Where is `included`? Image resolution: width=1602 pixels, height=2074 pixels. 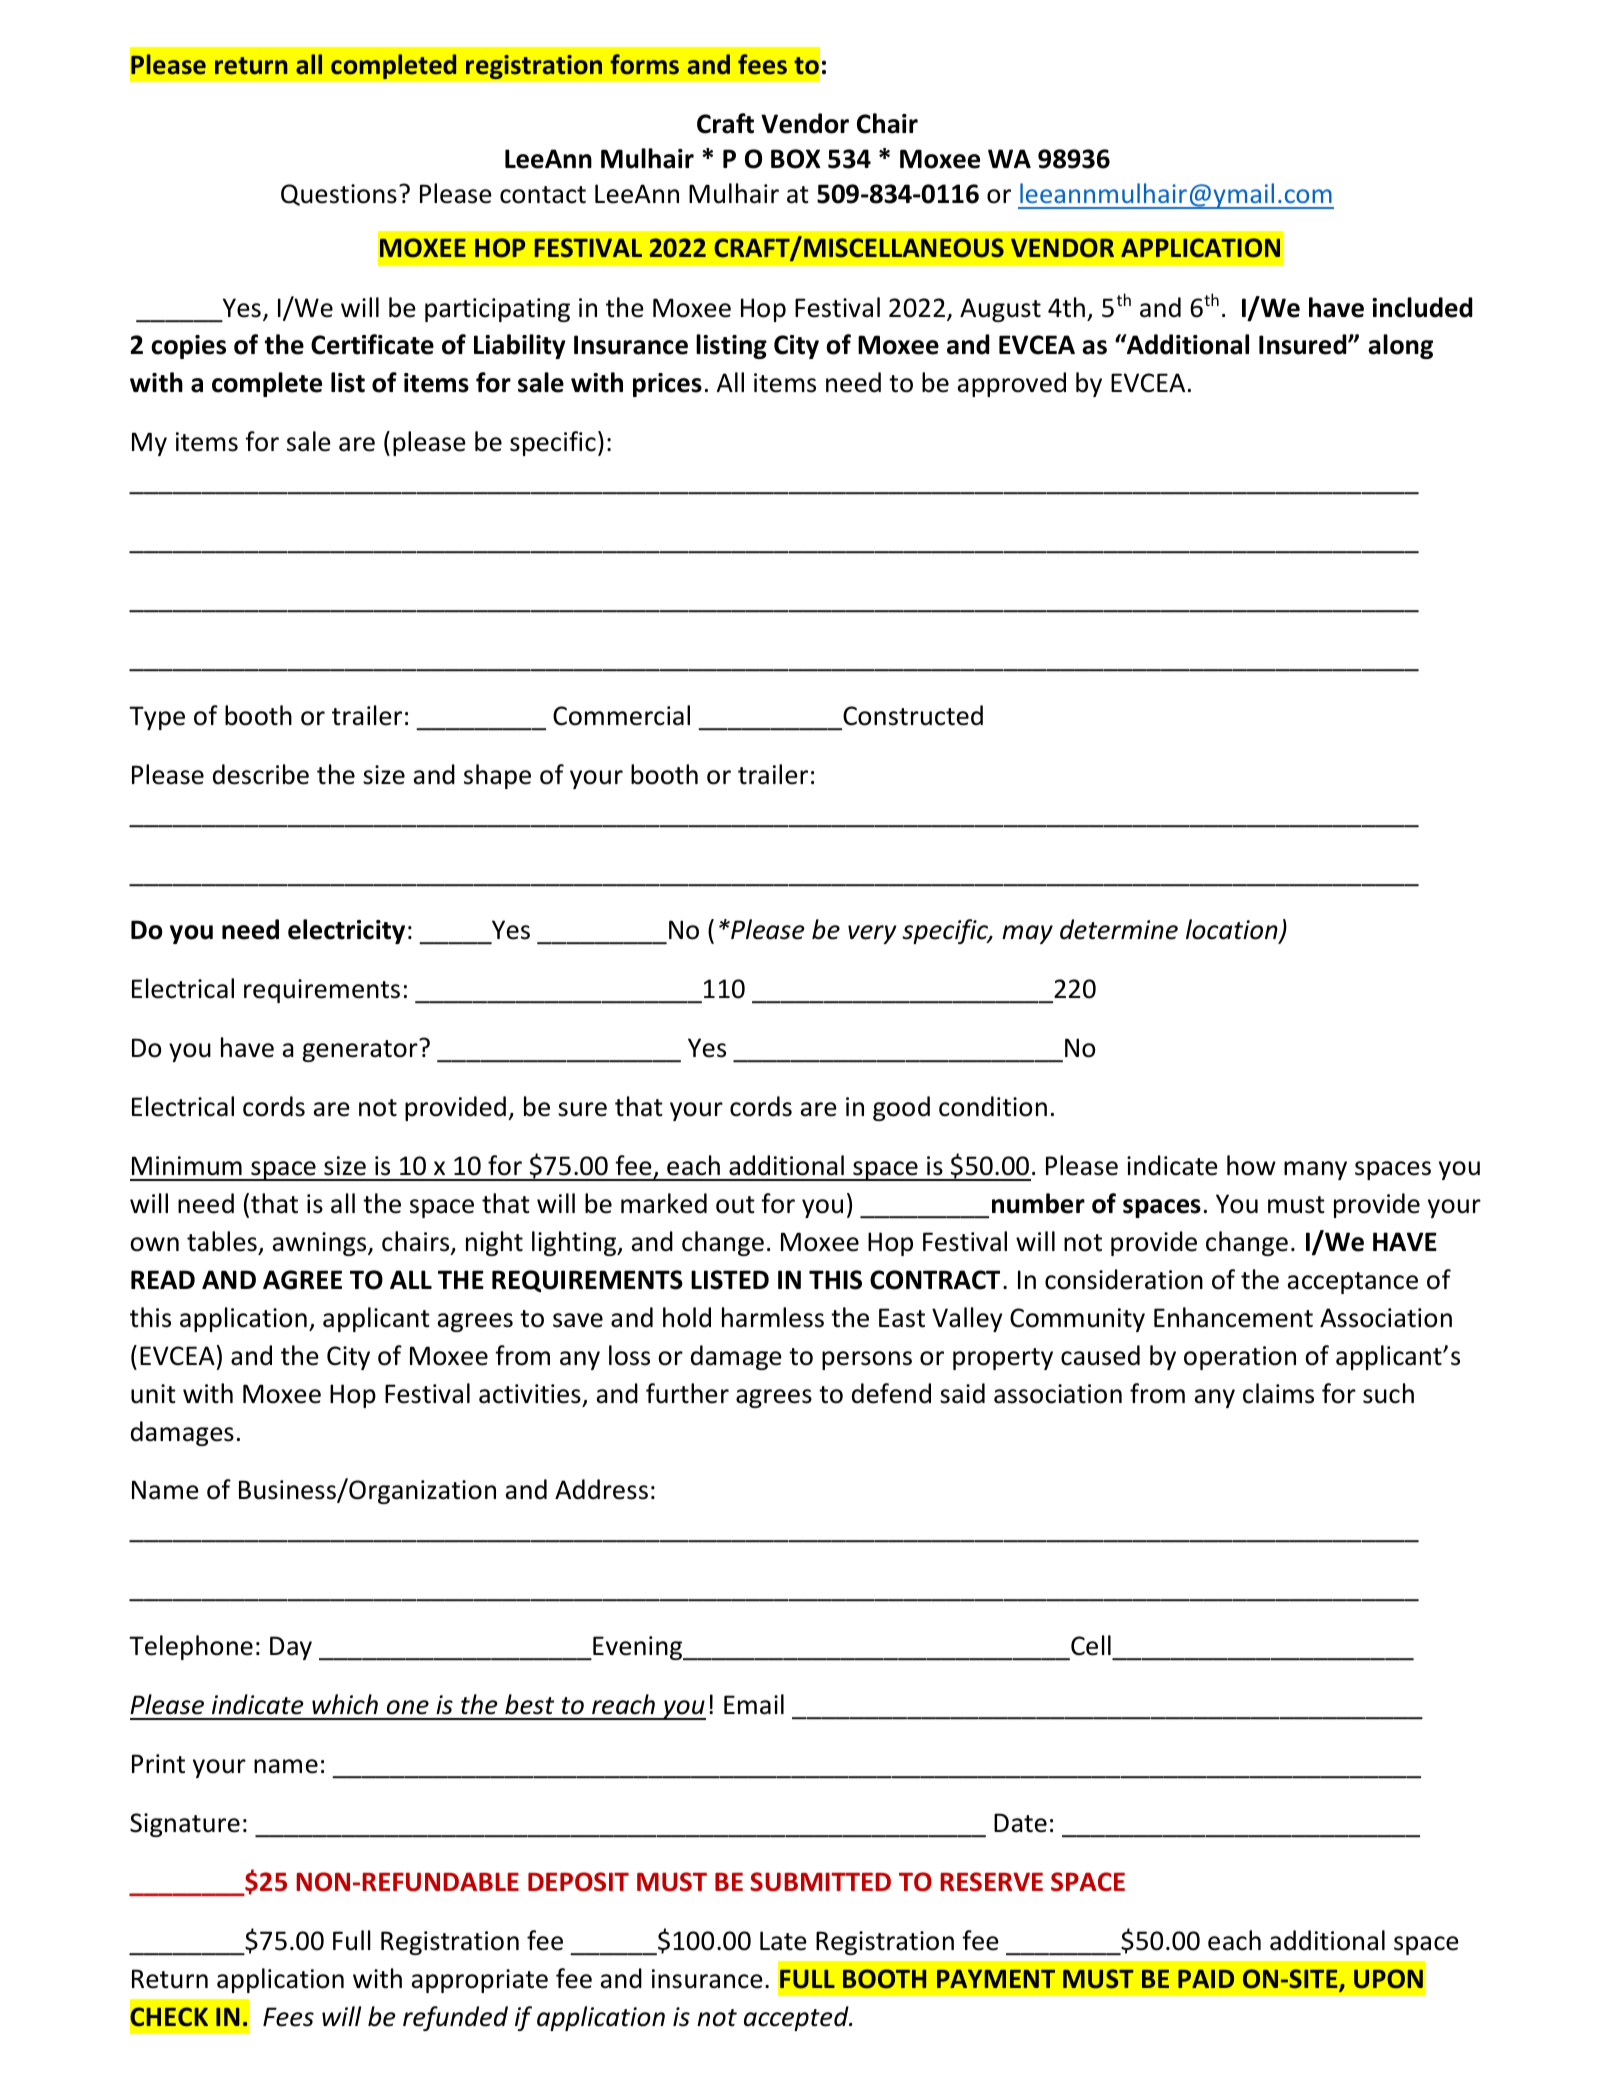
included is located at coordinates (1422, 307).
